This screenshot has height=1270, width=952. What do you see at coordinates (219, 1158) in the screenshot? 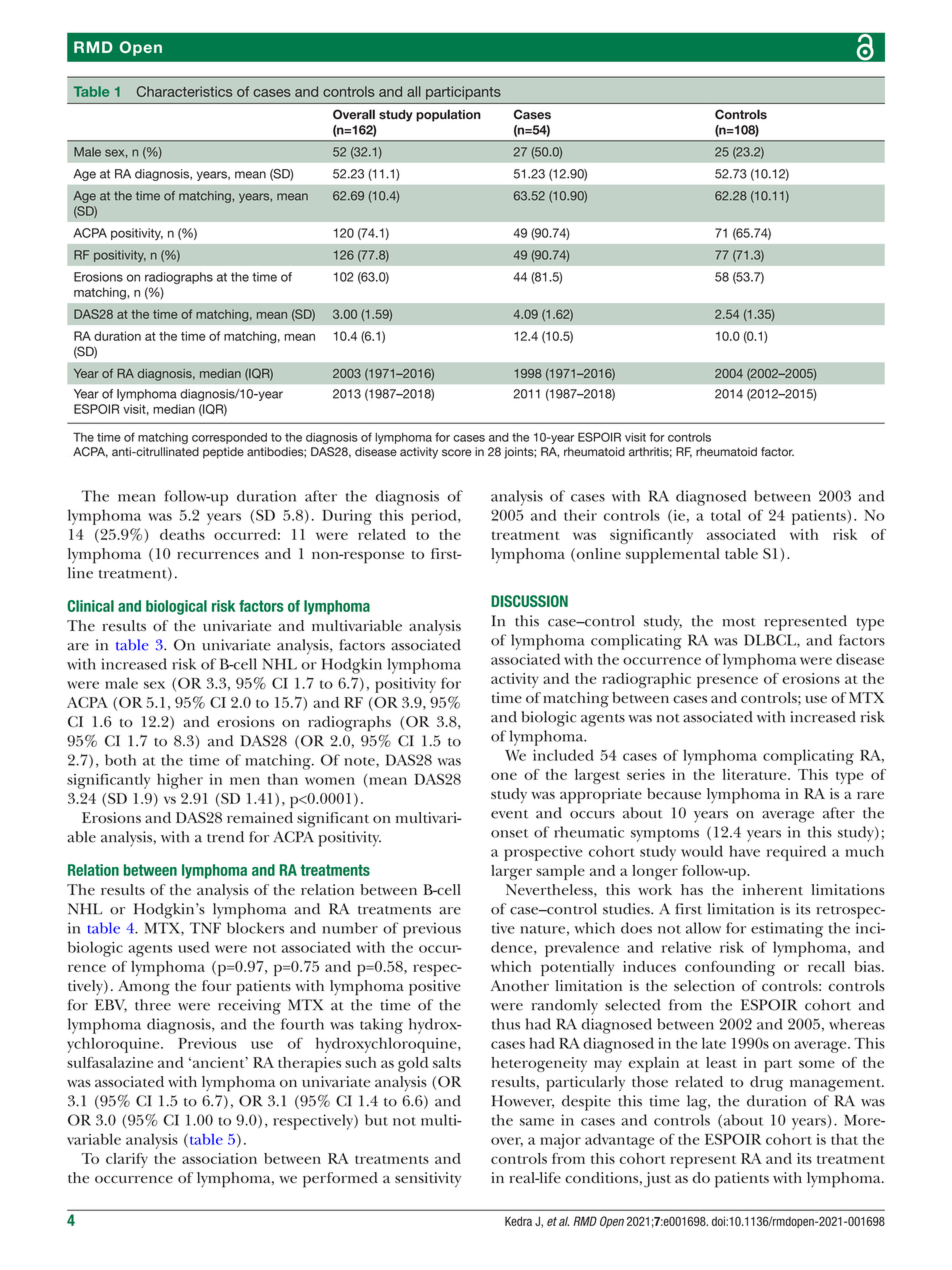
I see `association` at bounding box center [219, 1158].
